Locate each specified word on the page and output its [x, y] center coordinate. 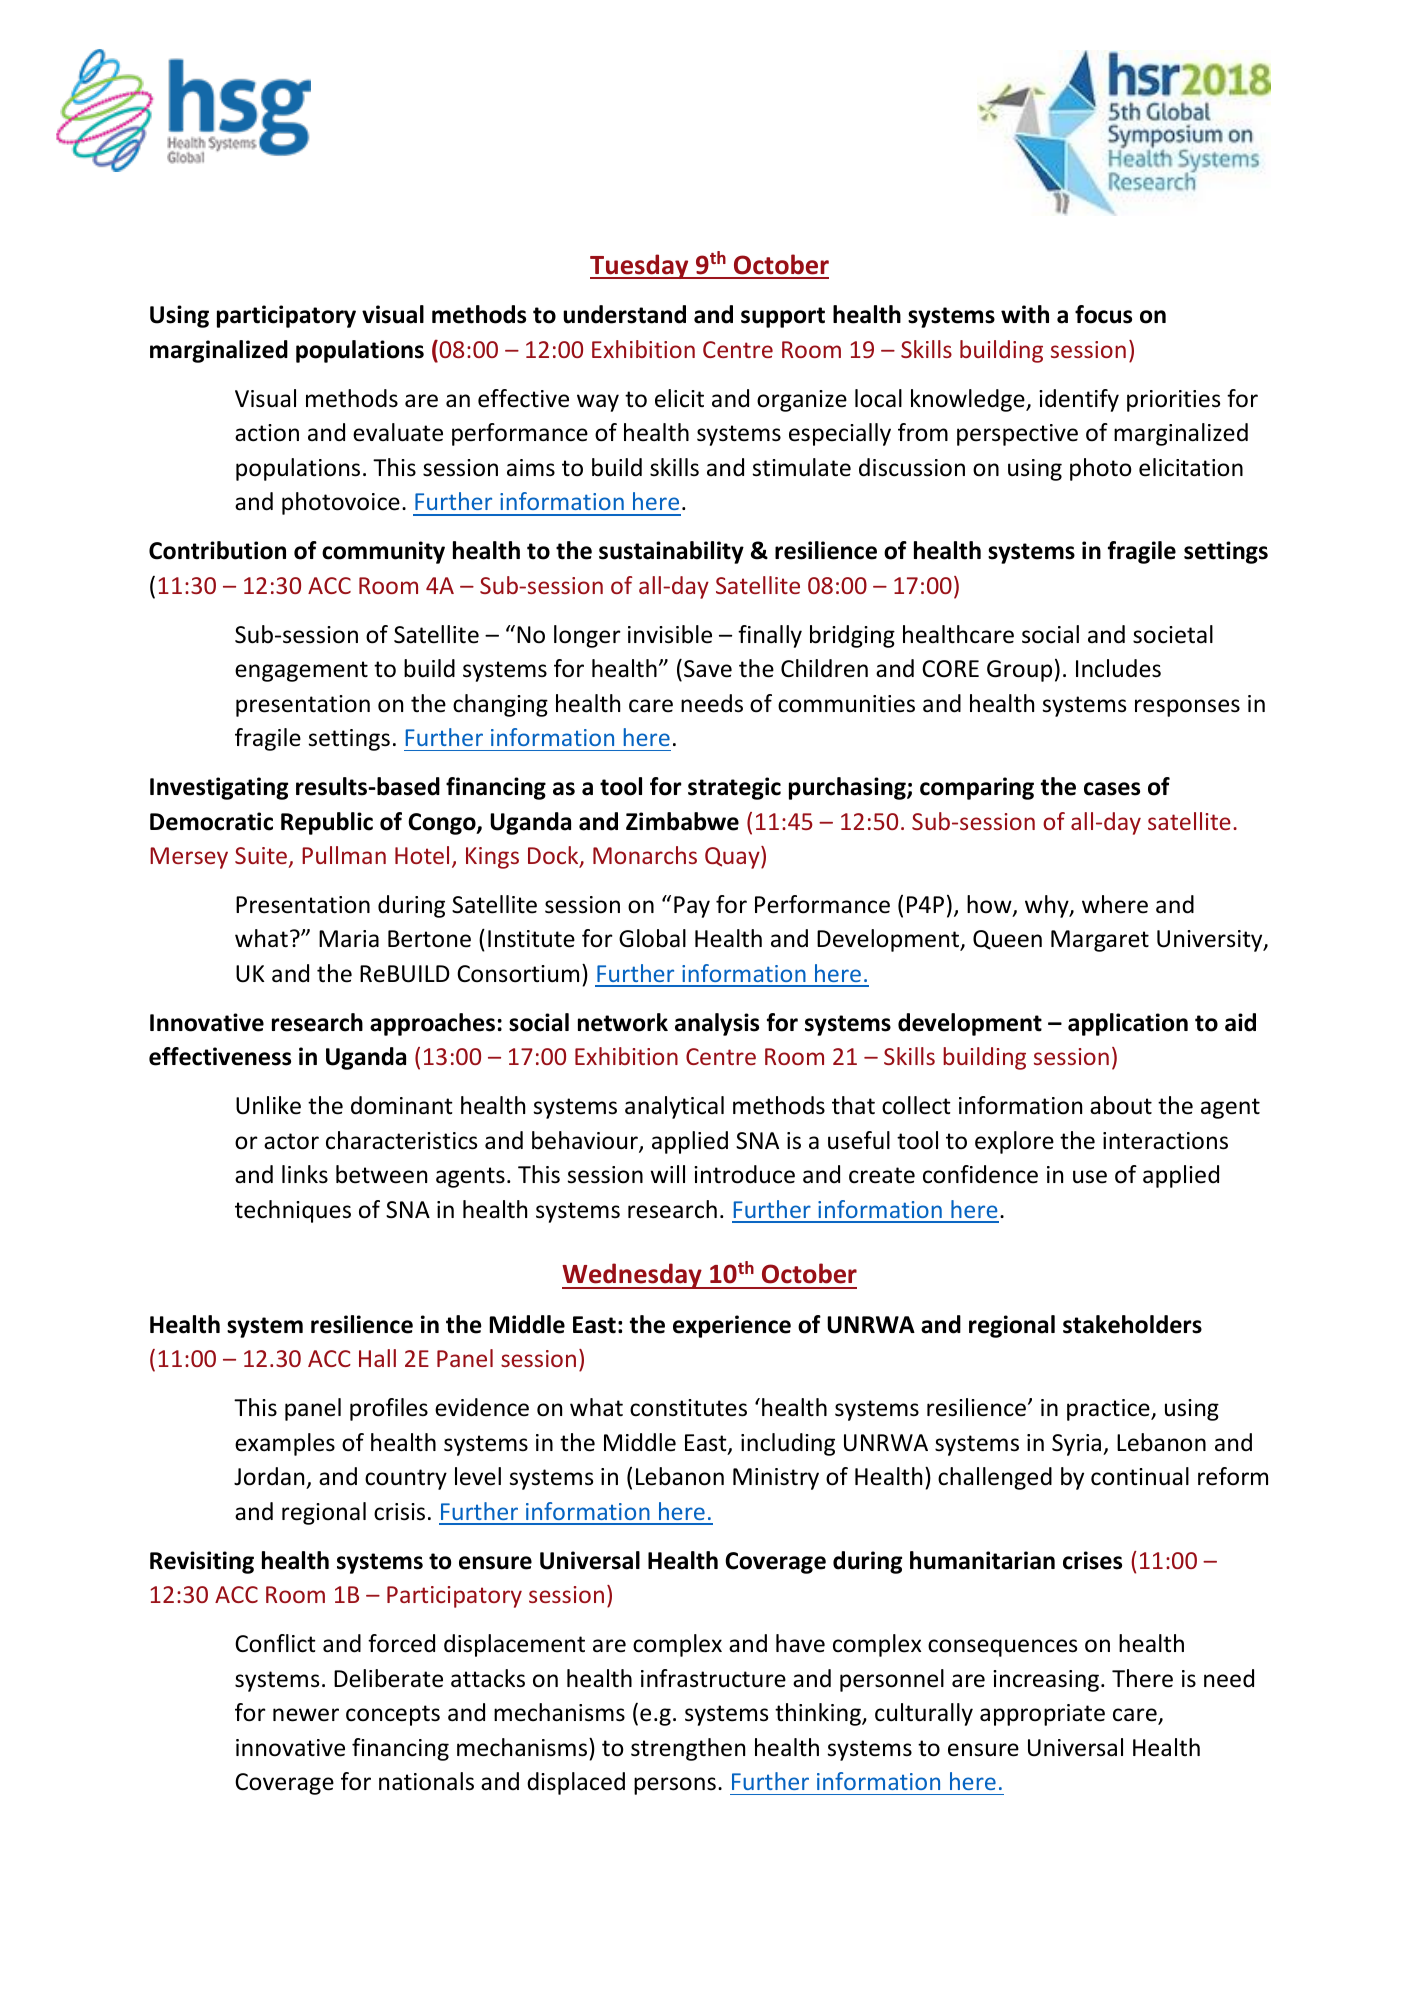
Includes [1118, 668]
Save [708, 669]
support [783, 317]
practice [1109, 1410]
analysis [717, 1024]
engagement [301, 671]
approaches [432, 1024]
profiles [389, 1409]
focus [1103, 314]
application [1128, 1024]
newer [306, 1715]
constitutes [688, 1408]
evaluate [398, 432]
